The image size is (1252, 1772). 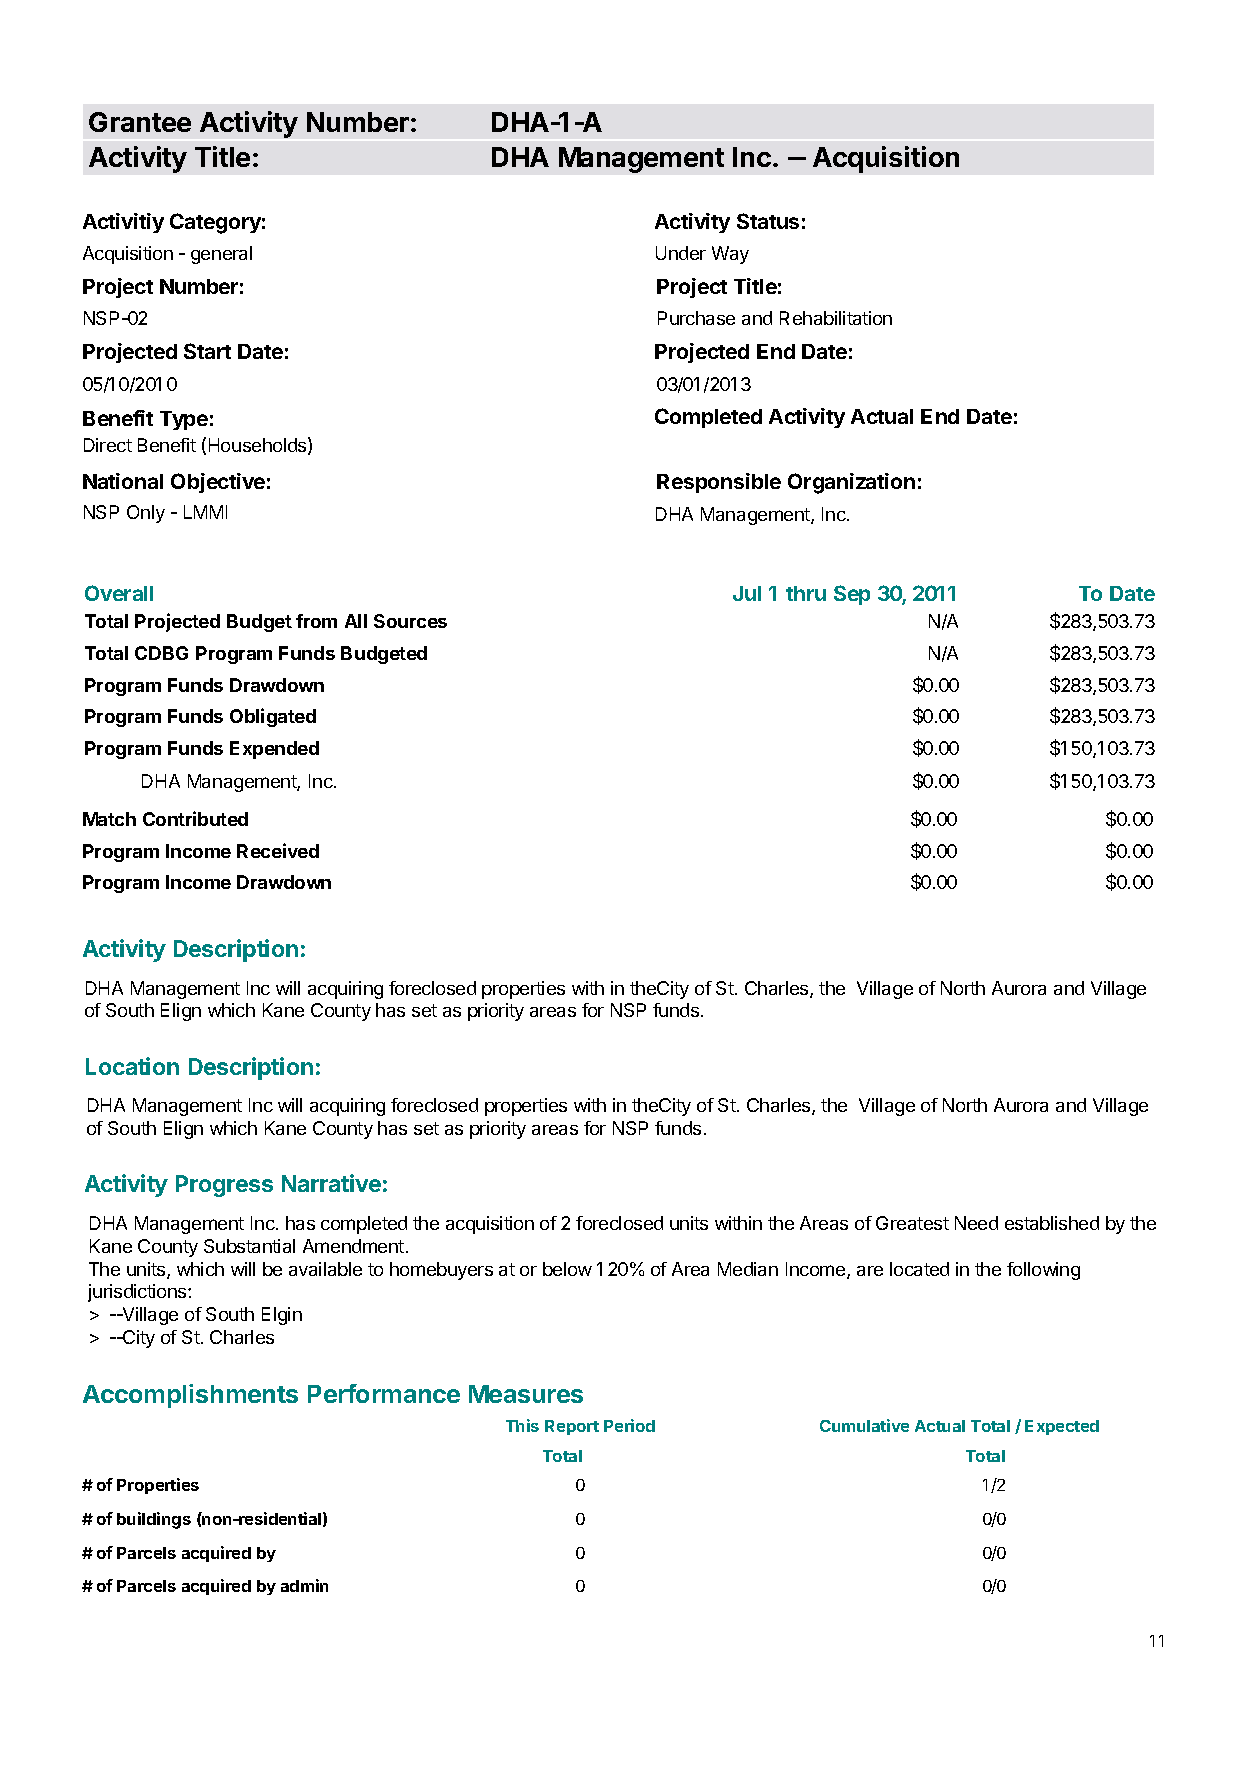 What do you see at coordinates (681, 253) in the image?
I see `Under` at bounding box center [681, 253].
